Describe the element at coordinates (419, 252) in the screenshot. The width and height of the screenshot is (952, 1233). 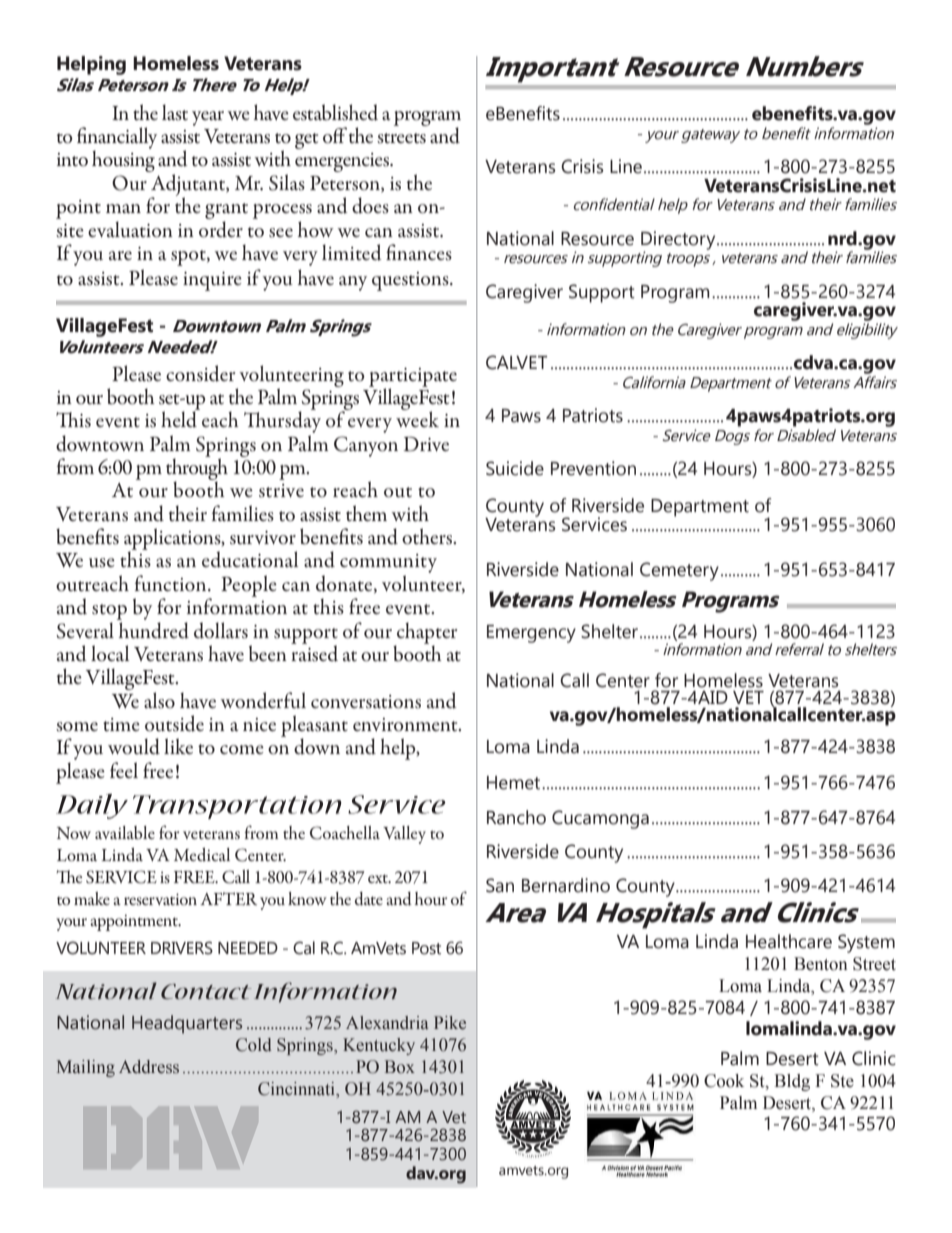
I see `finances` at that location.
